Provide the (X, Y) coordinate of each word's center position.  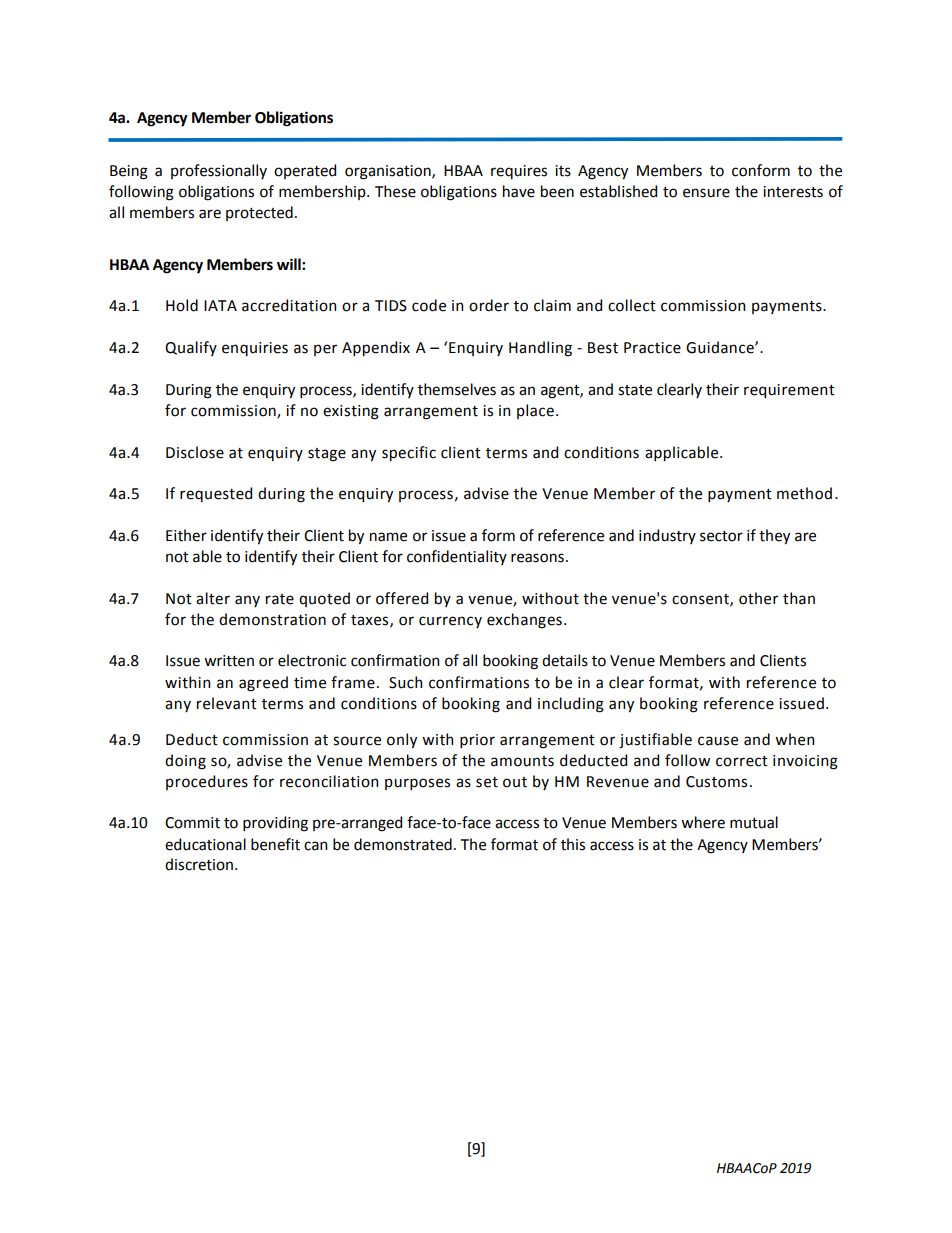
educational (205, 844)
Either (186, 535)
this (573, 844)
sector (721, 536)
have (519, 191)
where (703, 822)
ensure (706, 193)
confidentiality (457, 557)
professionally (219, 171)
